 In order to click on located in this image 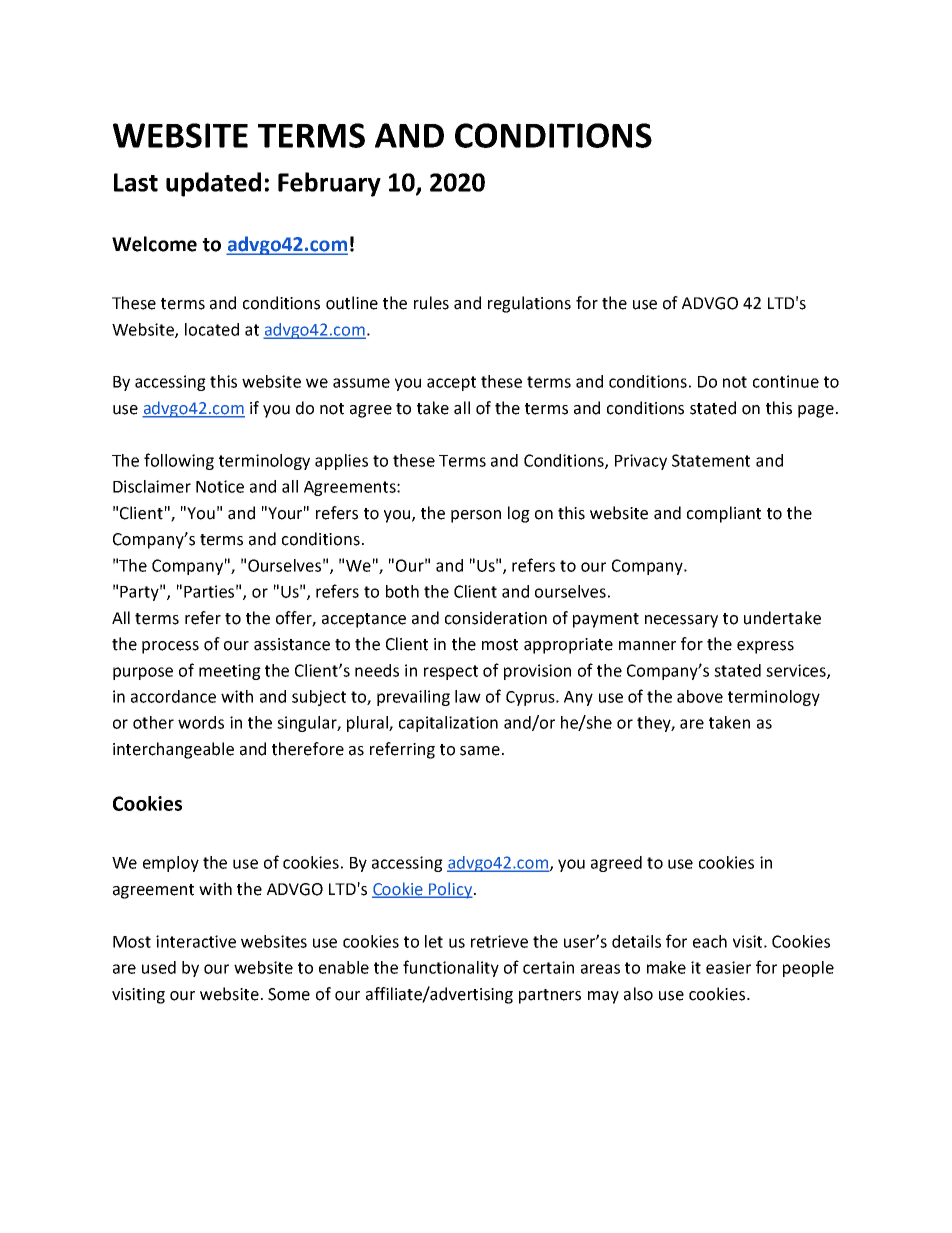, I will do `click(212, 329)`.
